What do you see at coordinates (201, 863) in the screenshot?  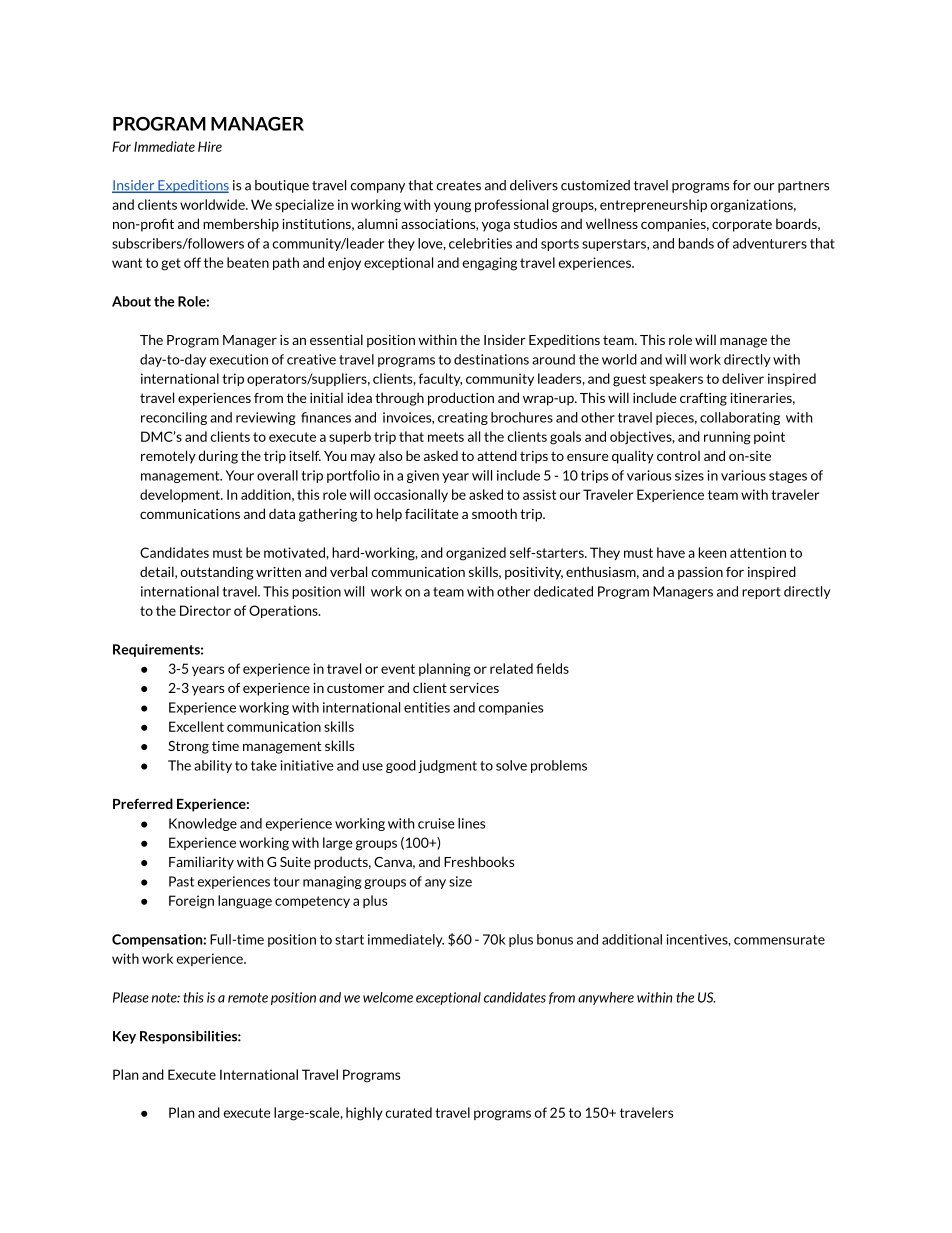 I see `Familiarity` at bounding box center [201, 863].
